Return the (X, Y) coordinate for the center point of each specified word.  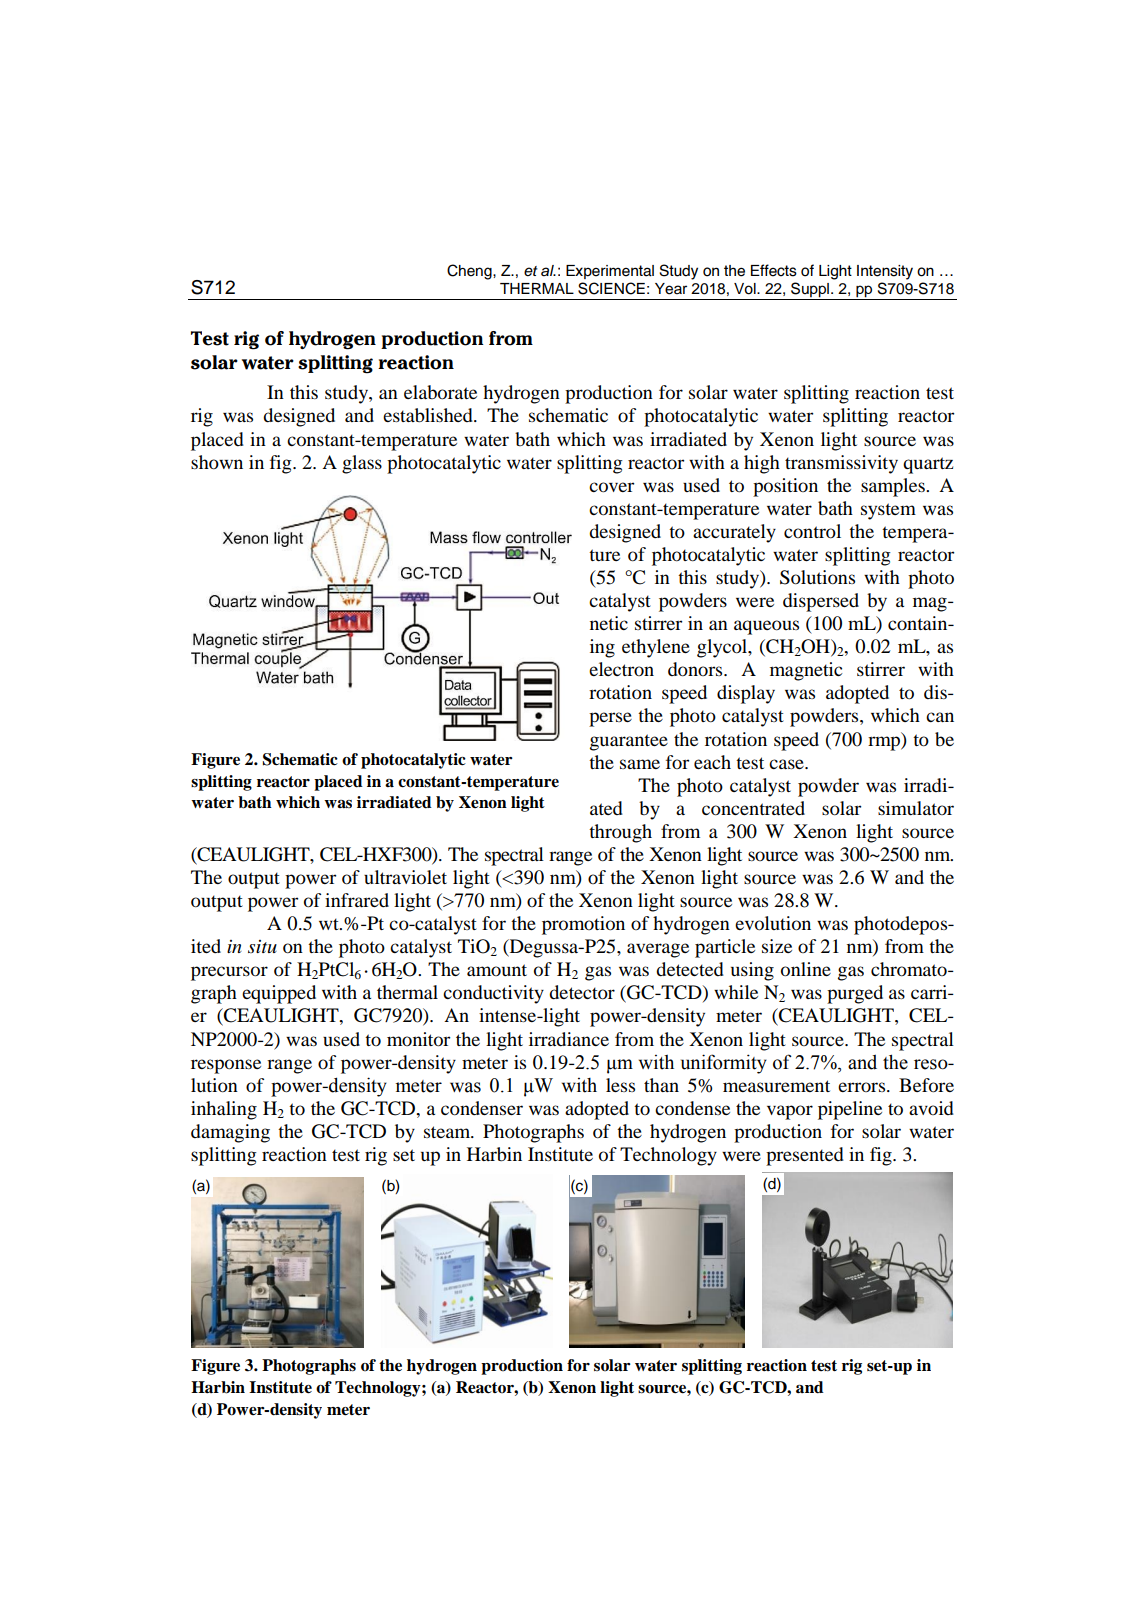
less (620, 1085)
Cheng (470, 272)
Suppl (810, 290)
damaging (230, 1133)
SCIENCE (611, 288)
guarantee (629, 742)
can (940, 717)
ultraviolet (405, 877)
